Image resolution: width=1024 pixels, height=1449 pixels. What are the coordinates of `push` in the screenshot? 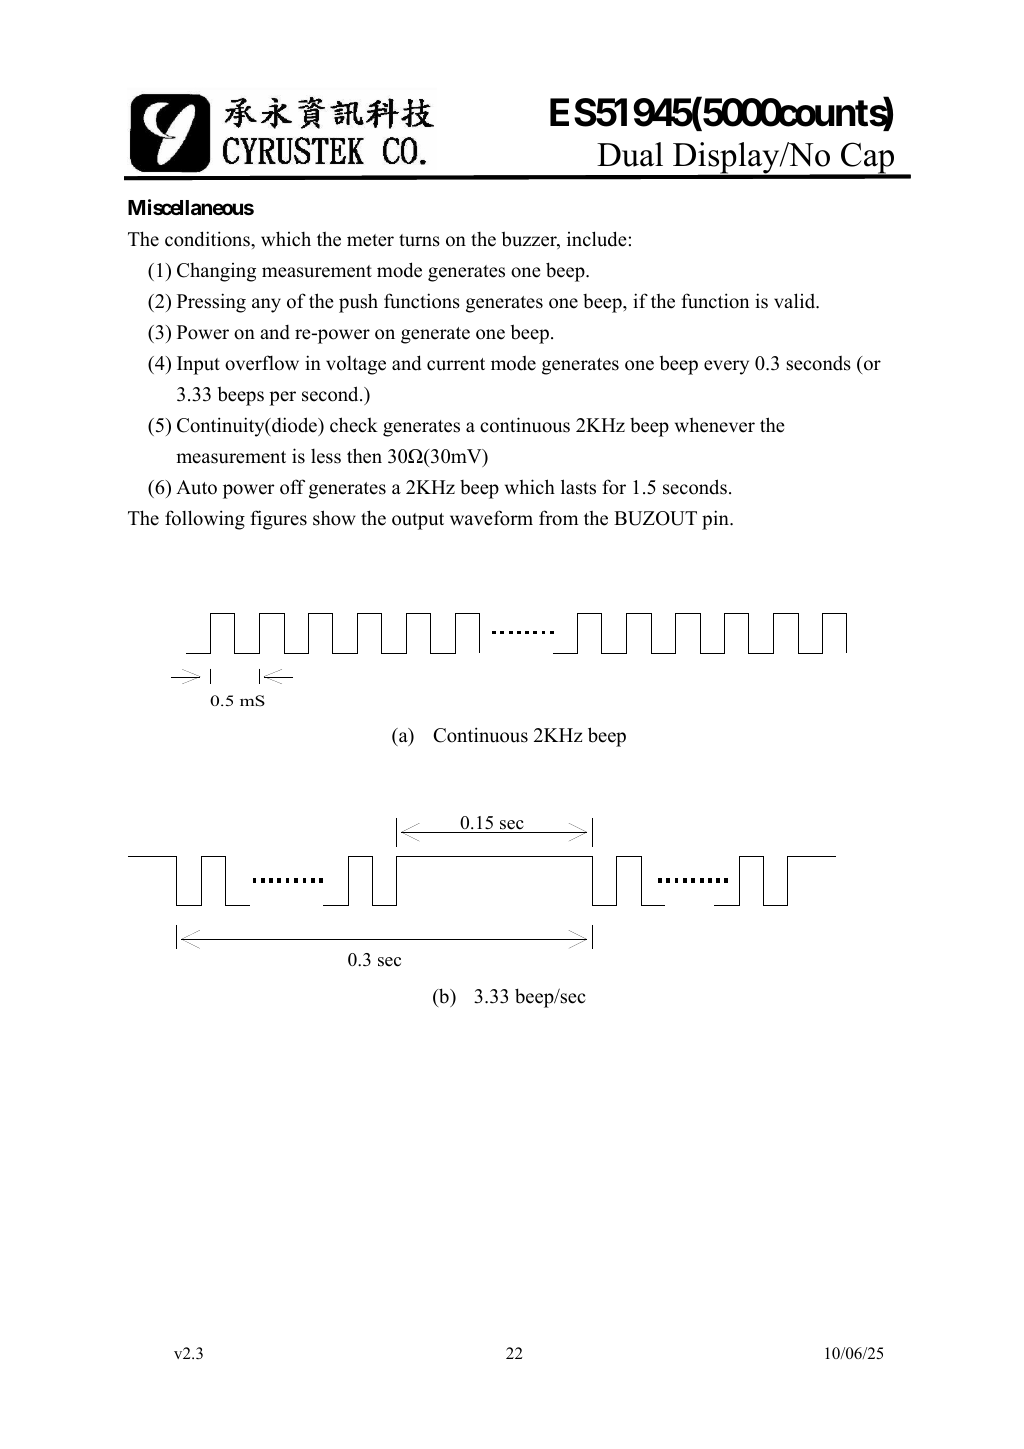 It's located at (358, 303).
